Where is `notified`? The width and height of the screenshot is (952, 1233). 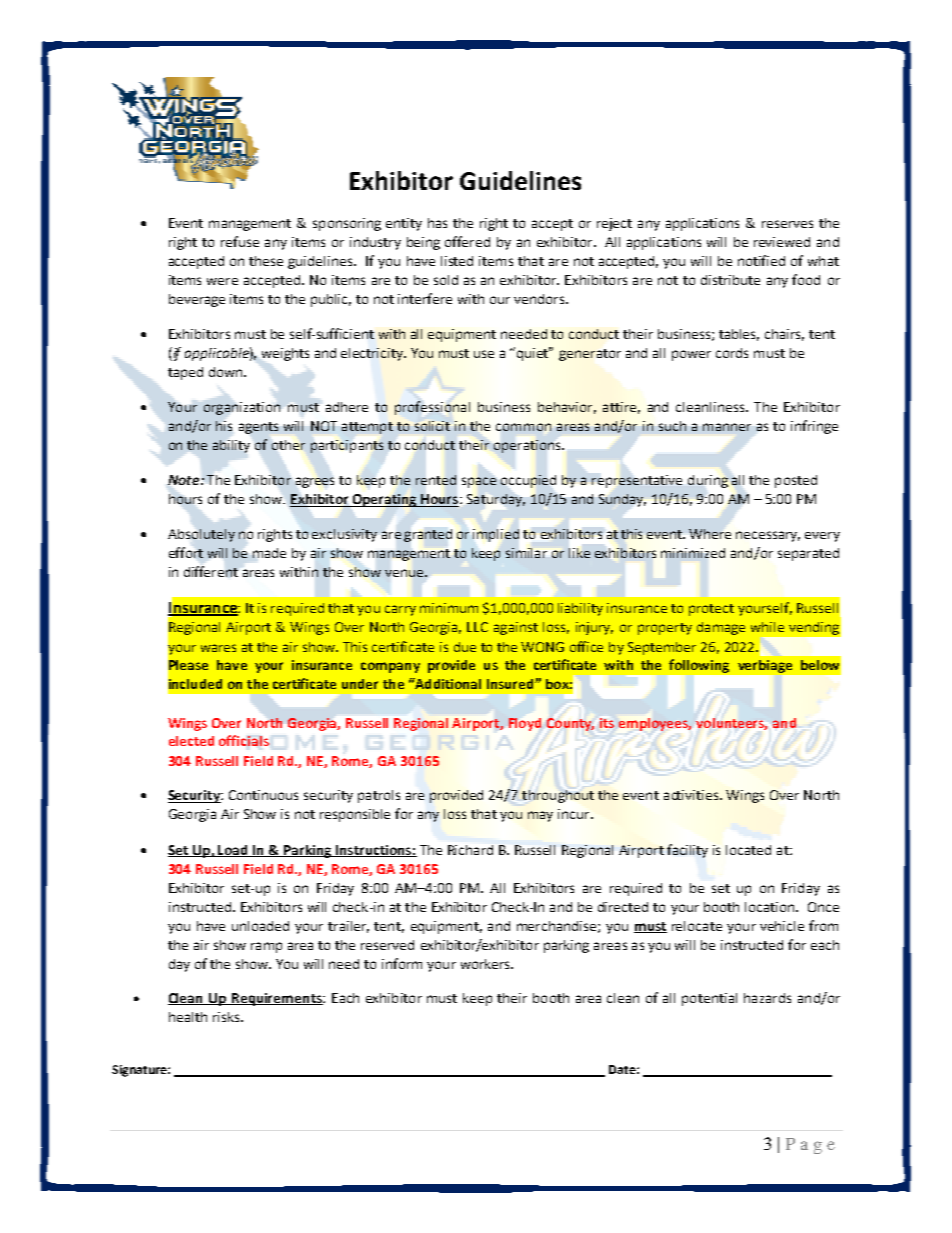
notified is located at coordinates (761, 260).
